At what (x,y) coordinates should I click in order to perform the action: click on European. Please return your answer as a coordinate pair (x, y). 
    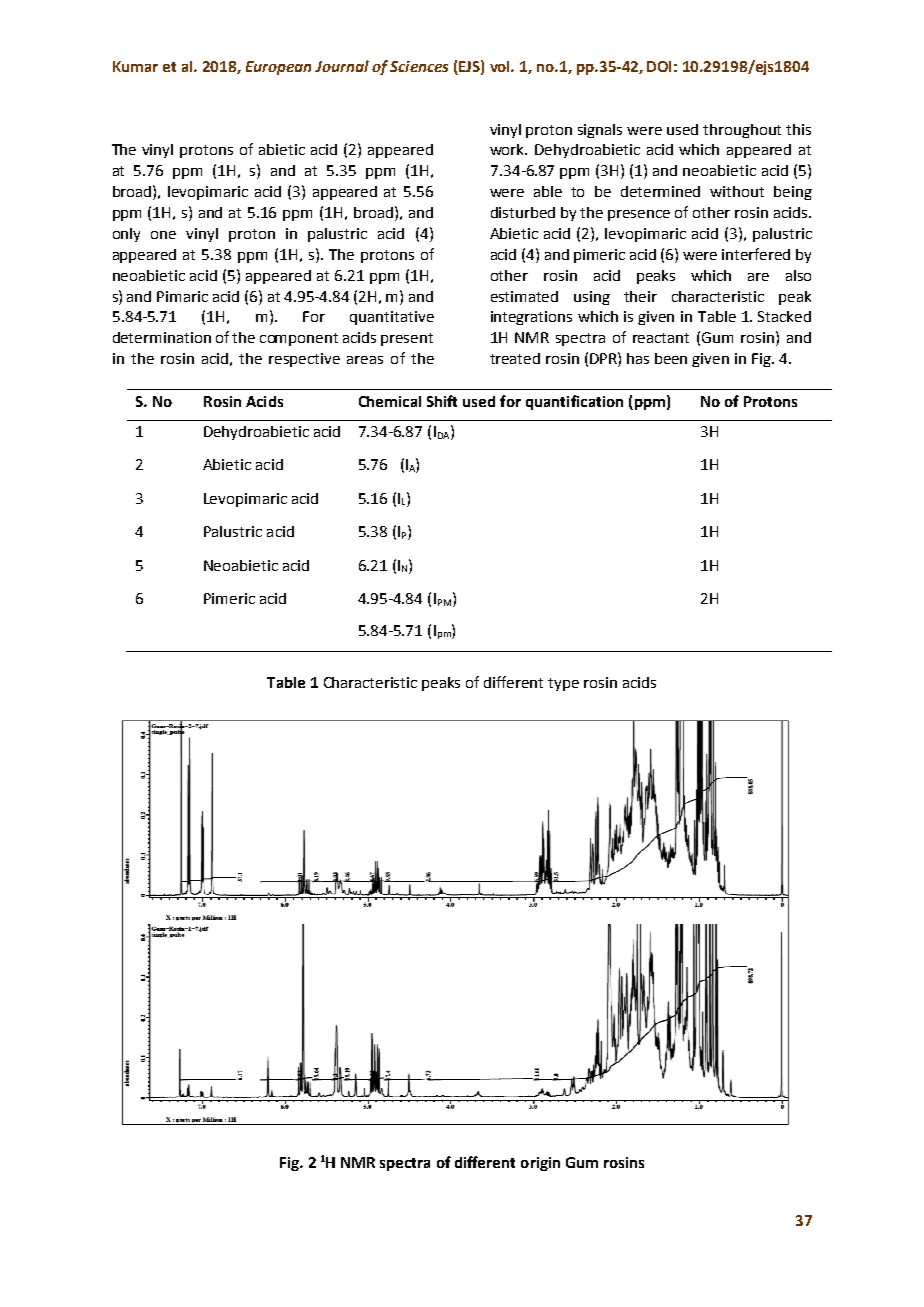
    Looking at the image, I should click on (278, 68).
